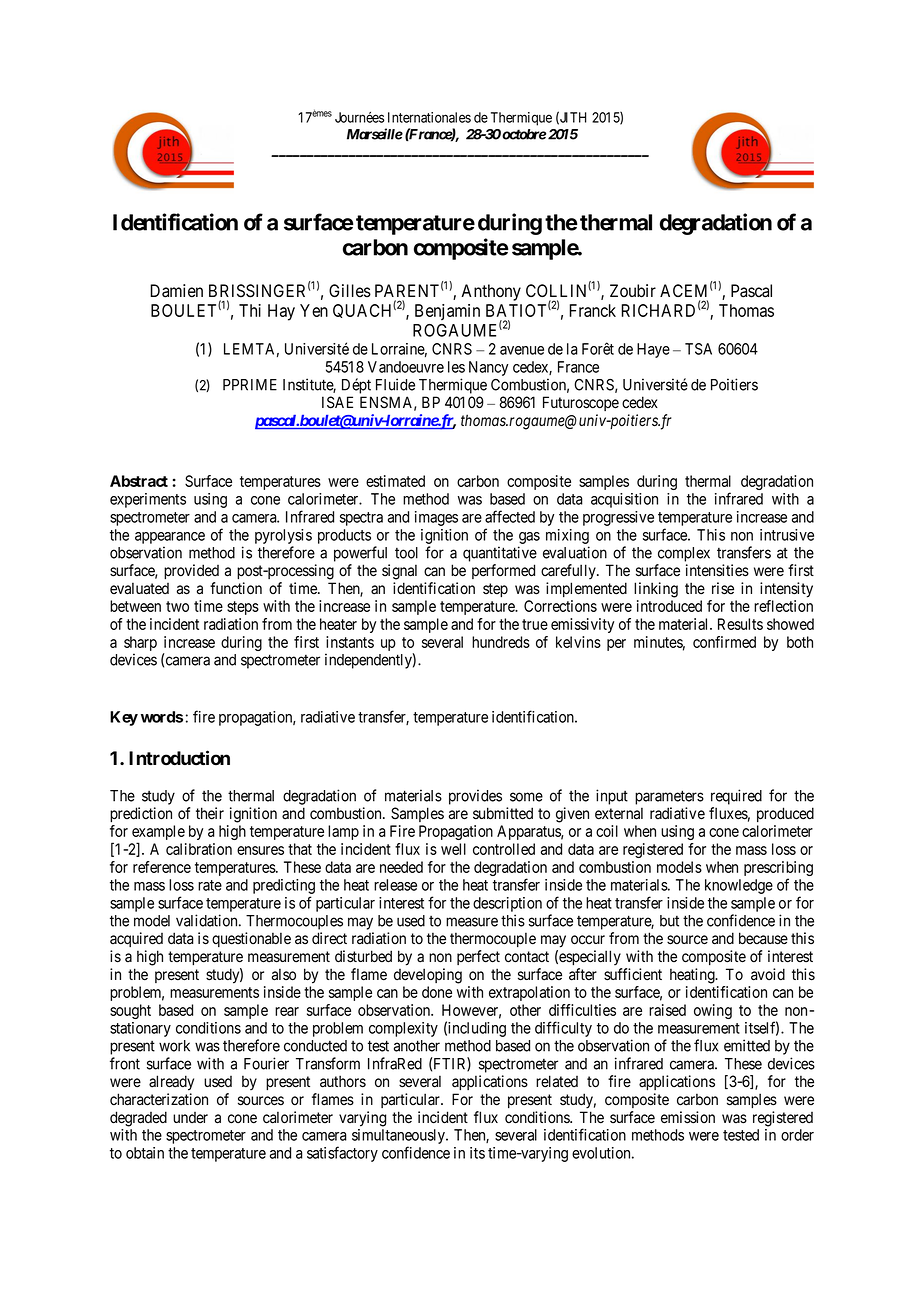  What do you see at coordinates (177, 606) in the screenshot?
I see `two` at bounding box center [177, 606].
